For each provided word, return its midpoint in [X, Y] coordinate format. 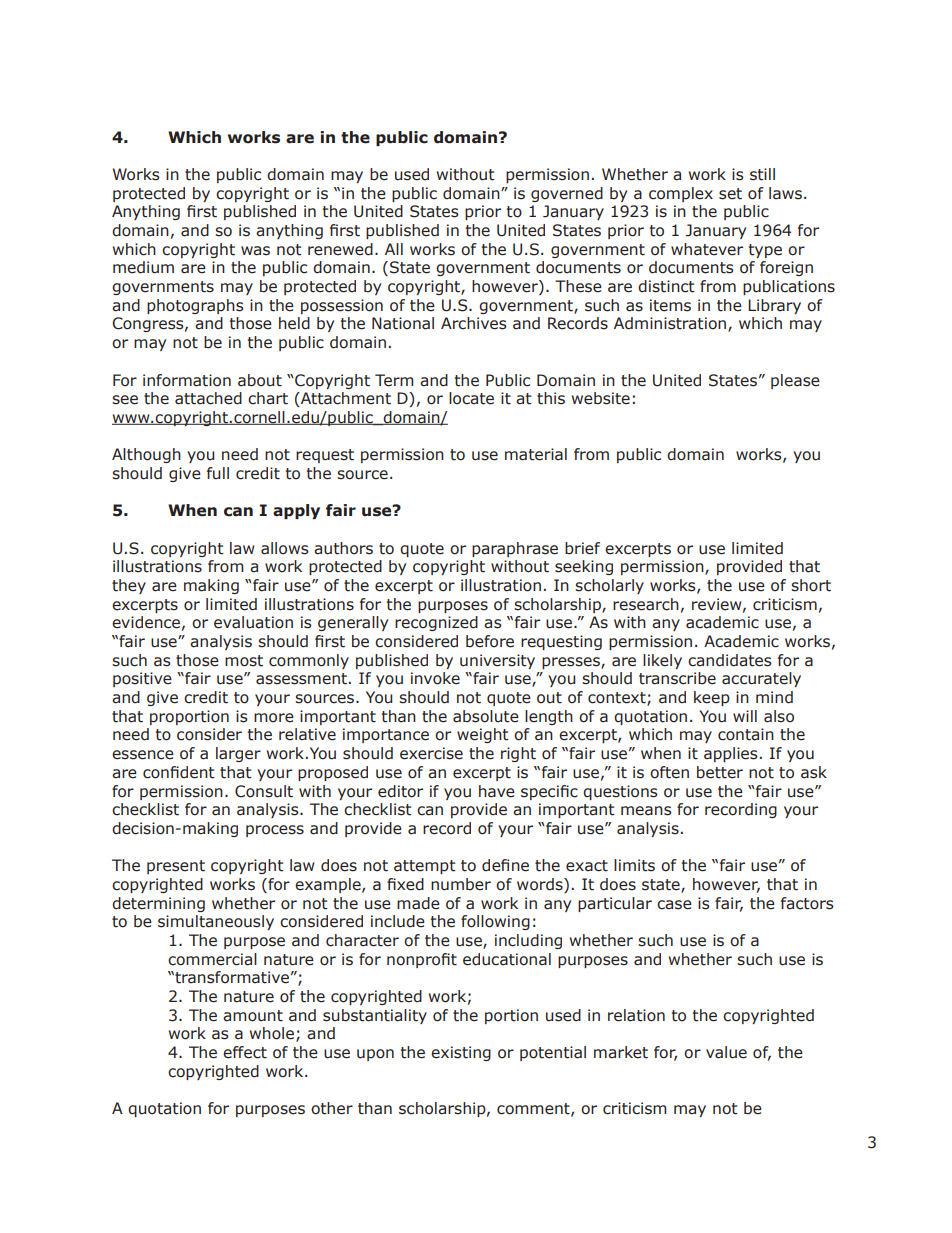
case [674, 905]
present [176, 867]
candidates [730, 660]
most [244, 661]
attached [208, 398]
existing [461, 1053]
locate [471, 398]
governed [567, 194]
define [505, 865]
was [255, 251]
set [730, 194]
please [795, 381]
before [490, 641]
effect [245, 1052]
